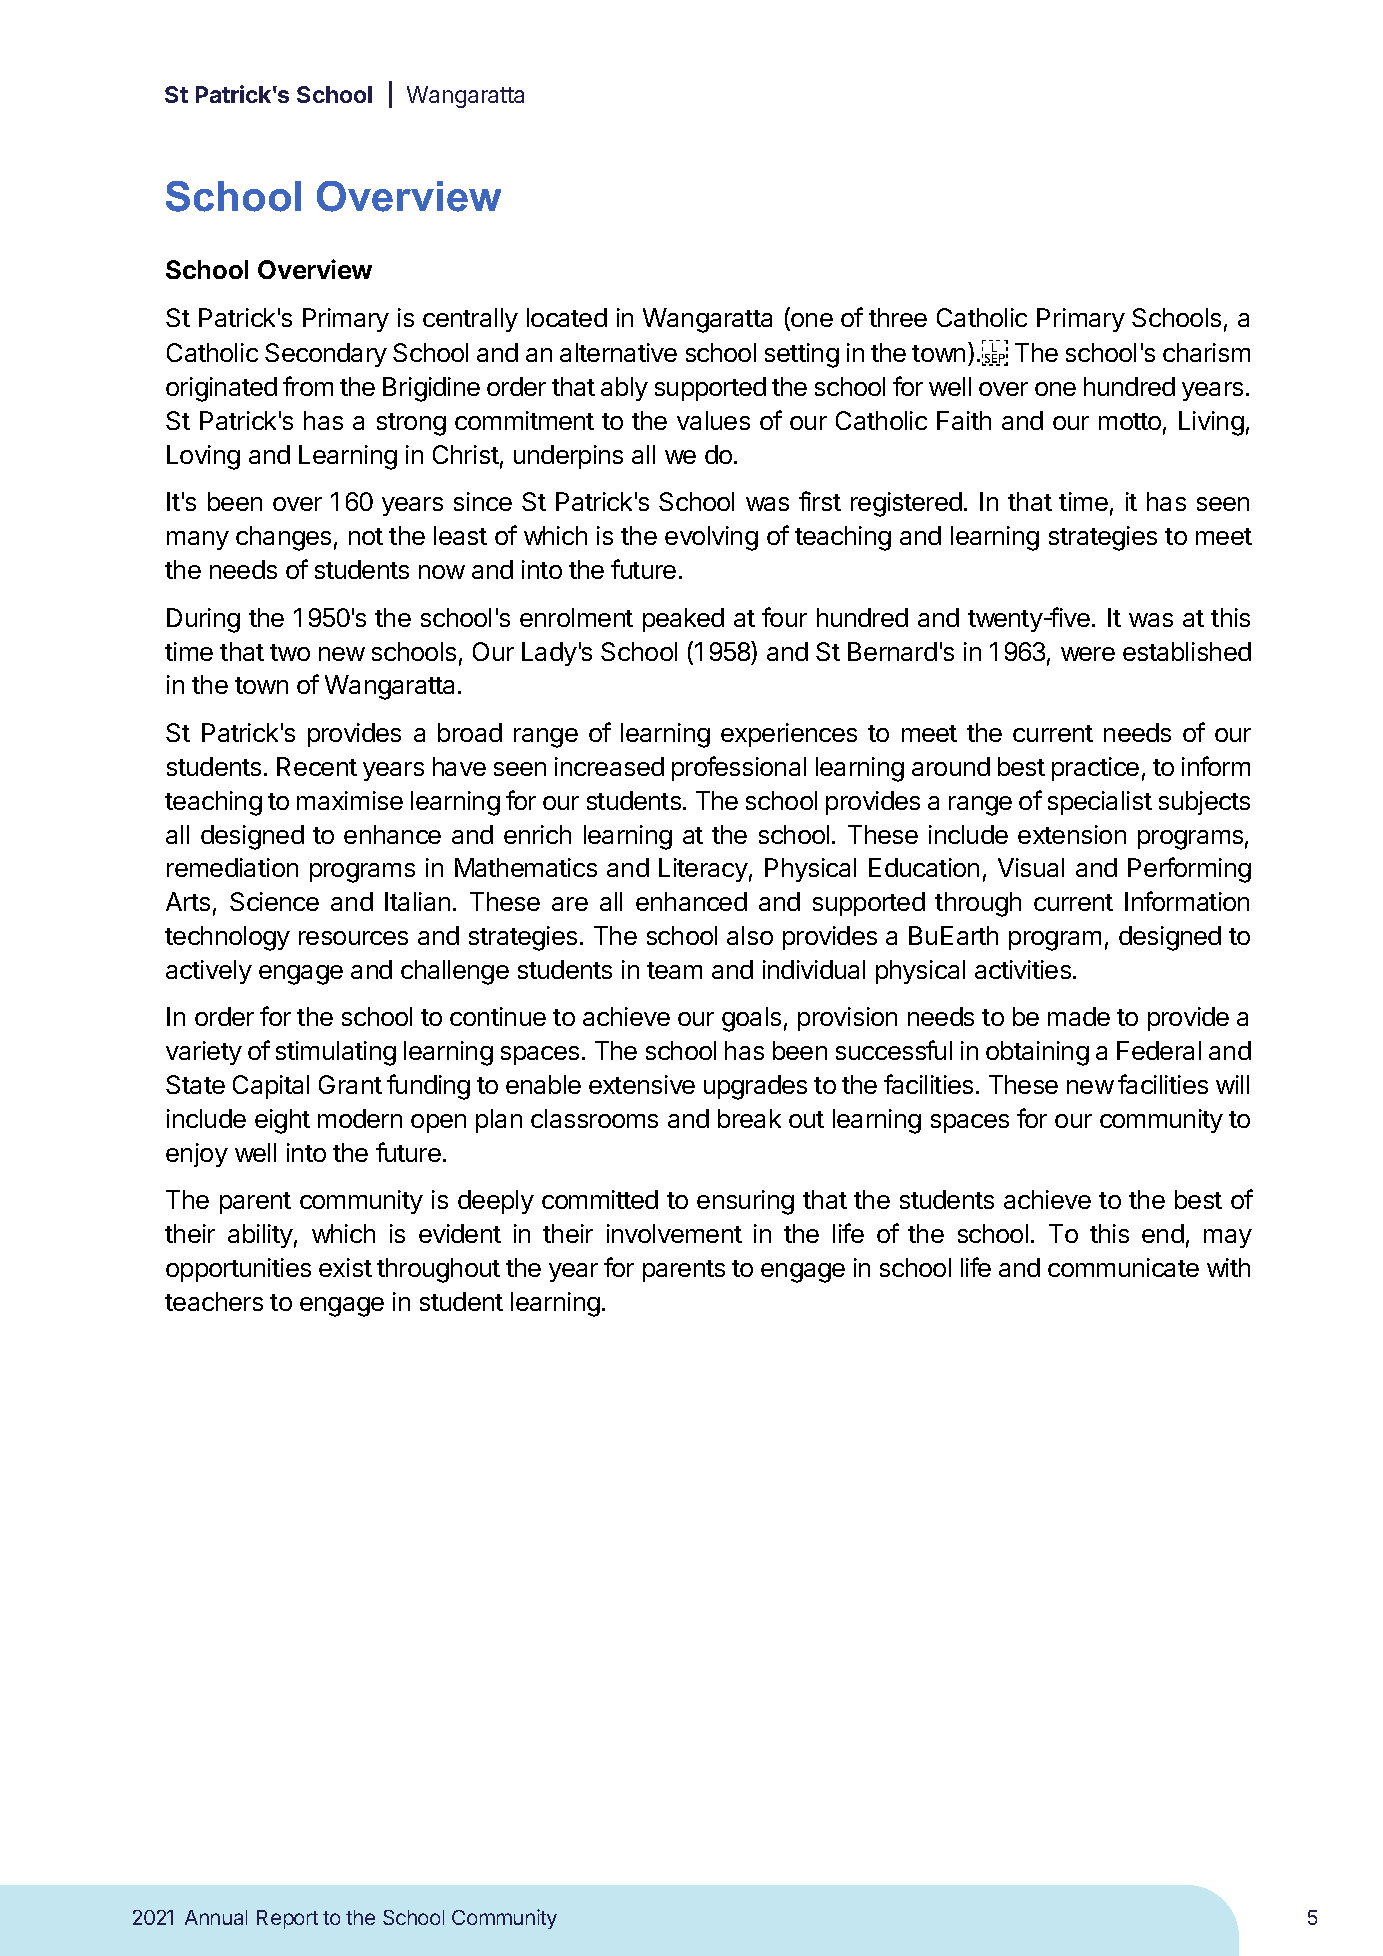 This screenshot has height=1956, width=1383. What do you see at coordinates (1123, 1267) in the screenshot?
I see `communicate` at bounding box center [1123, 1267].
